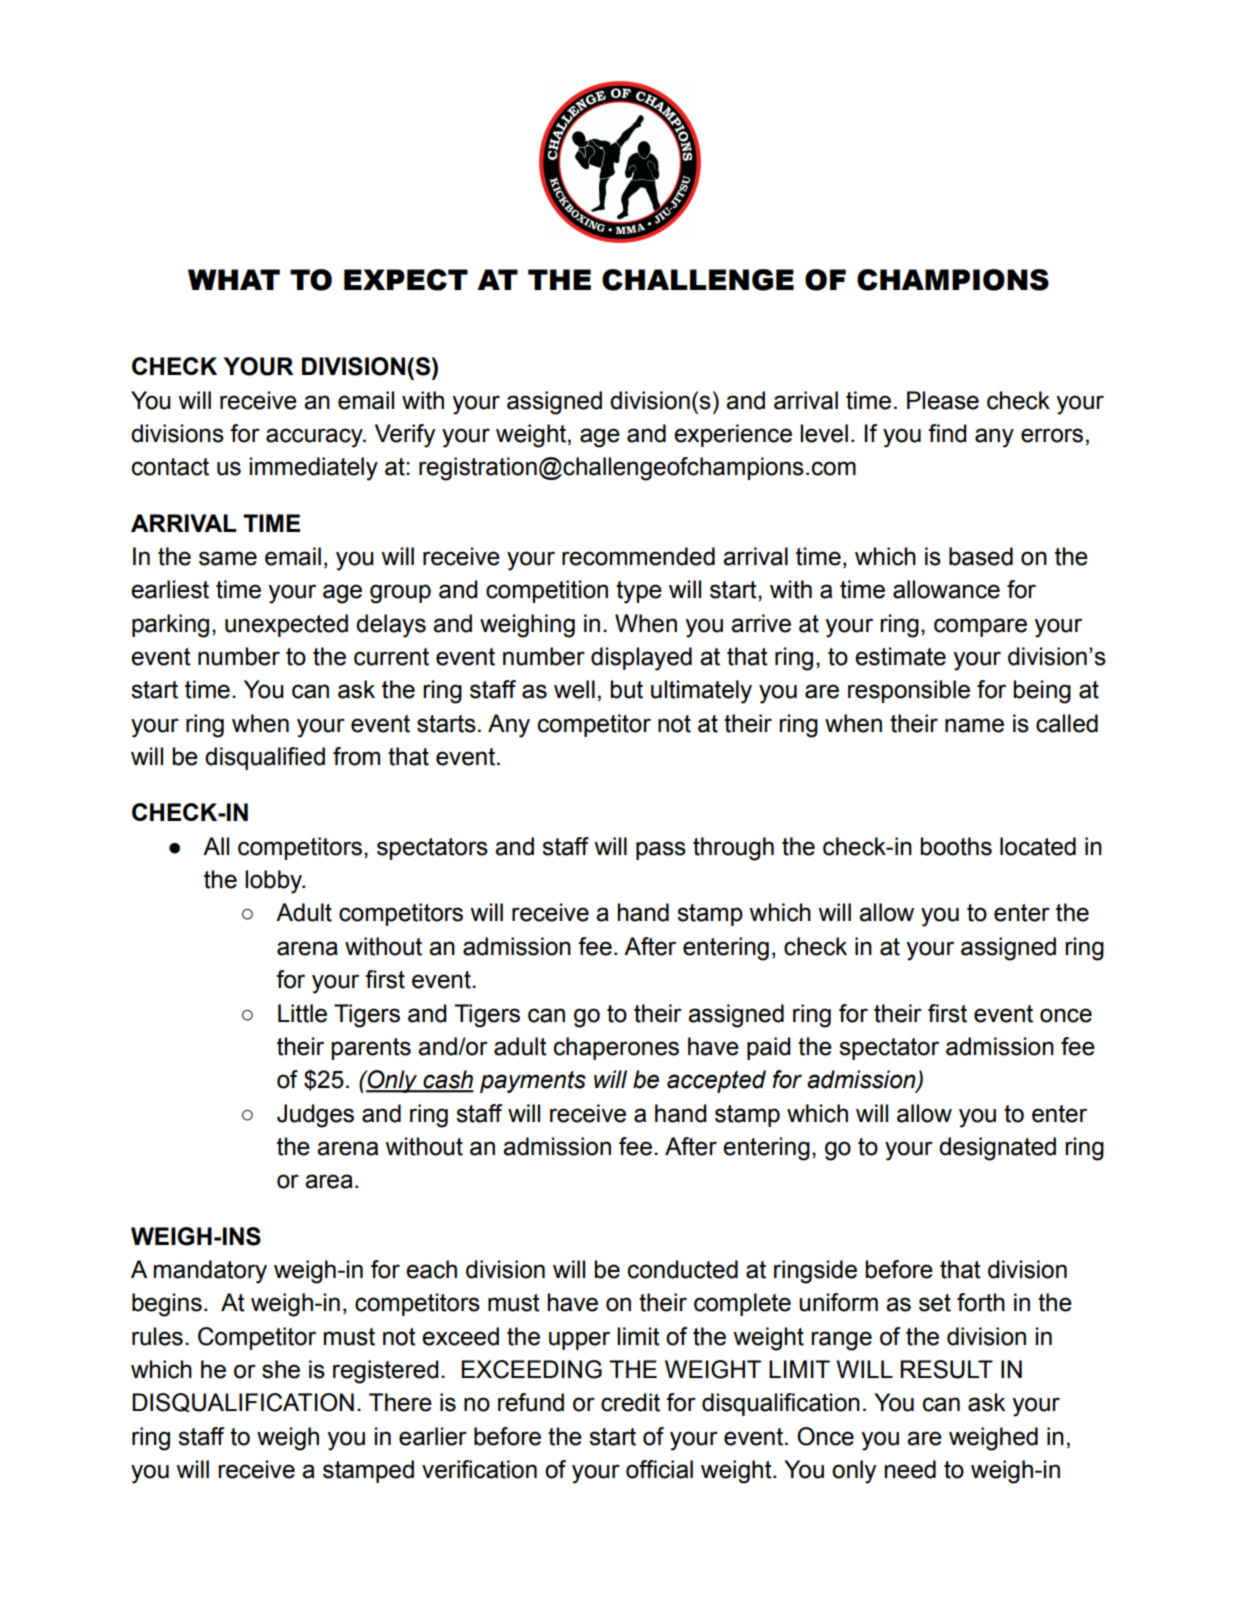 Image resolution: width=1238 pixels, height=1602 pixels. Describe the element at coordinates (733, 435) in the screenshot. I see `experience` at that location.
